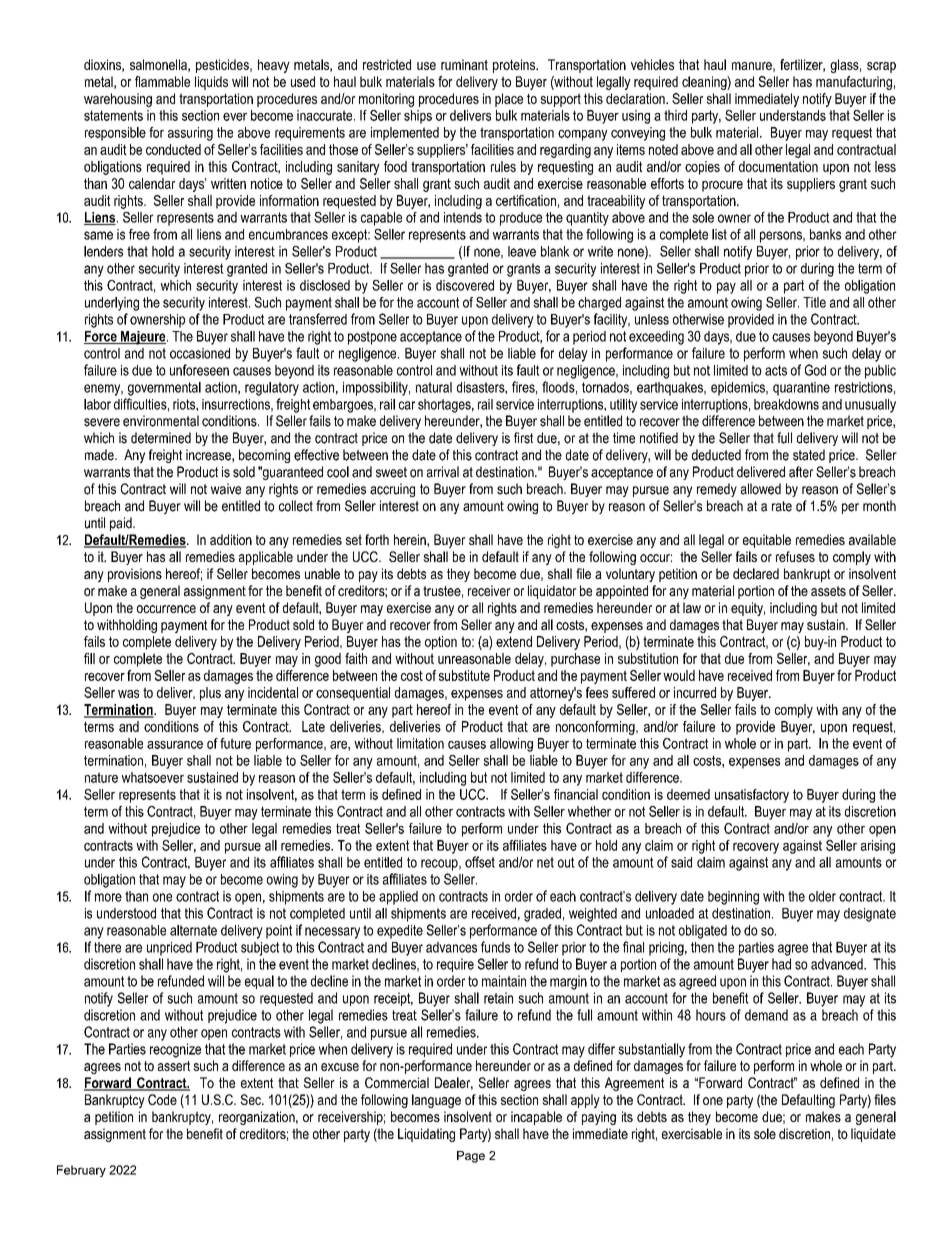  Describe the element at coordinates (509, 100) in the document. I see `place` at that location.
